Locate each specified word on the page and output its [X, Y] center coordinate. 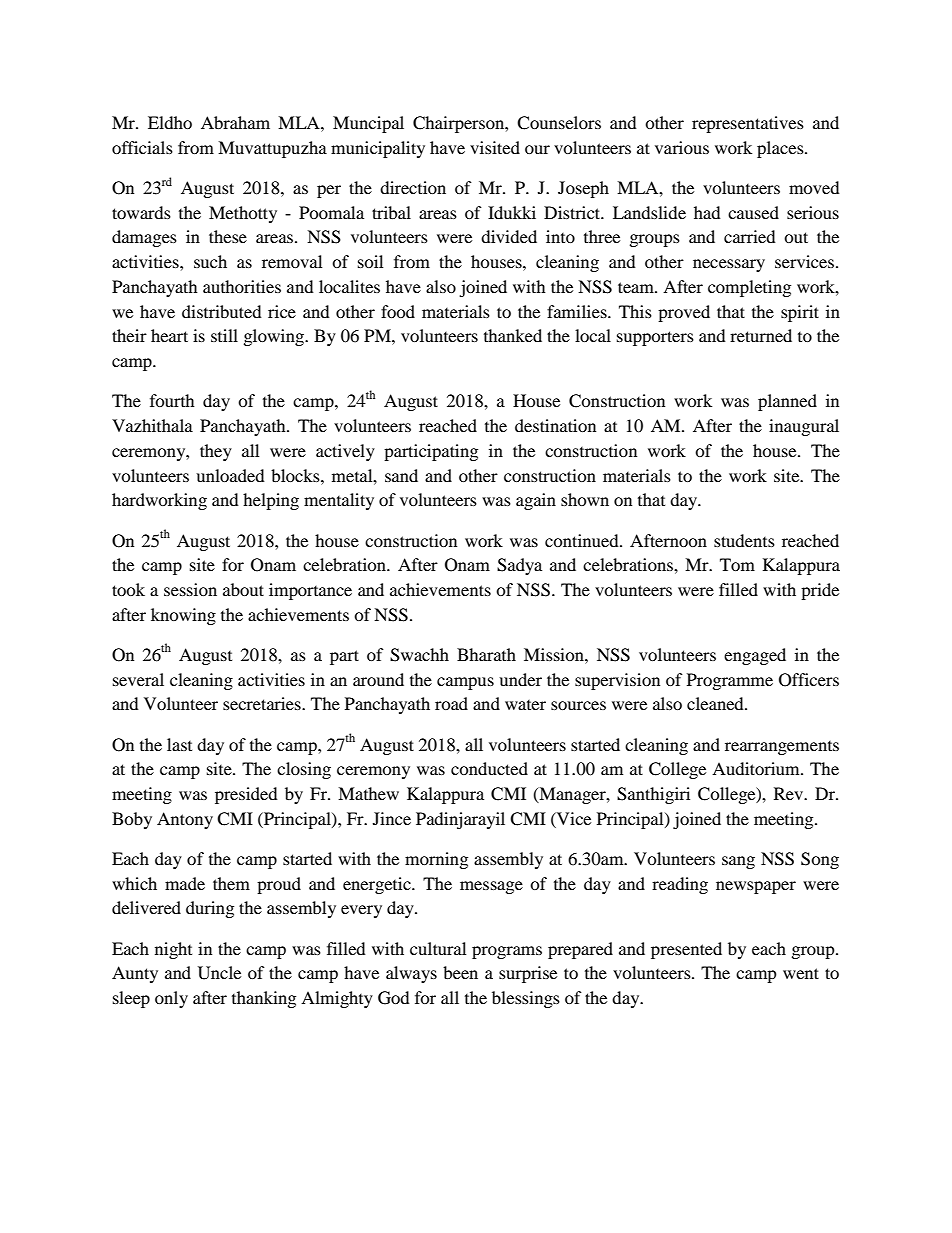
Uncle [219, 973]
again [536, 501]
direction [413, 187]
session [190, 589]
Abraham [235, 122]
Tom [737, 564]
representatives [748, 124]
